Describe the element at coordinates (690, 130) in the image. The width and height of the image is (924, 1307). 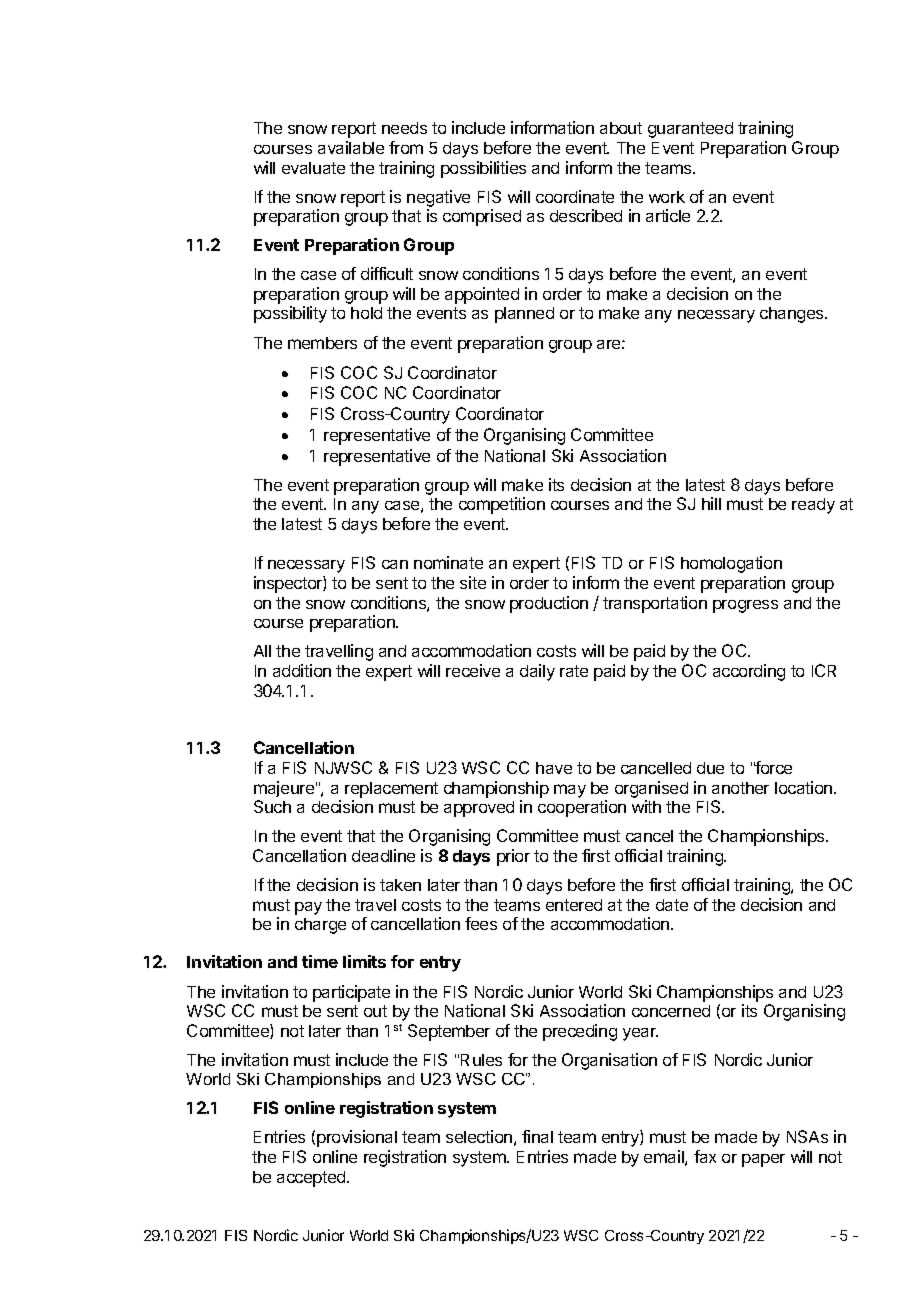
I see `guaranteed` at that location.
